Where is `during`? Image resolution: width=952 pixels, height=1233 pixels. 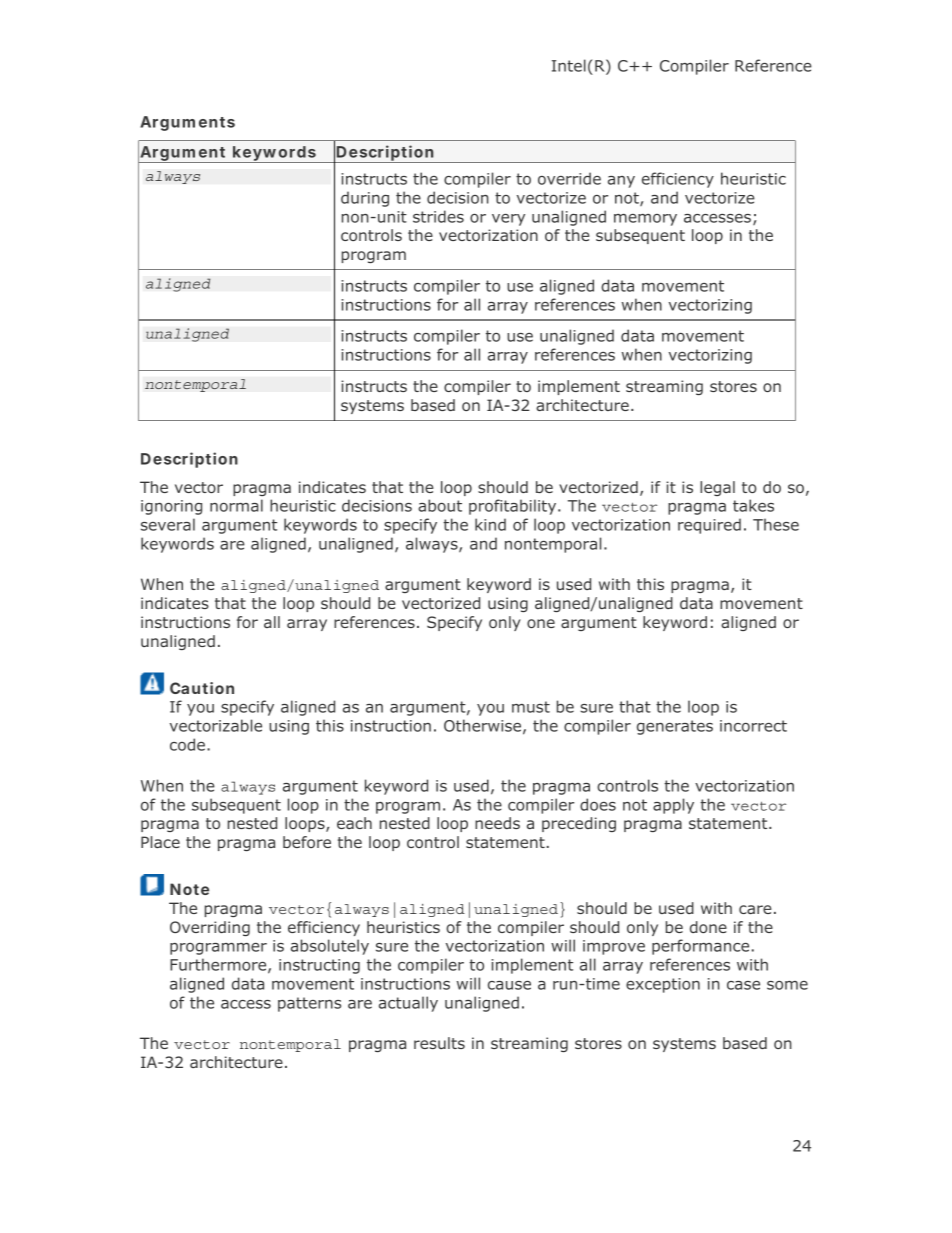
during is located at coordinates (365, 199).
